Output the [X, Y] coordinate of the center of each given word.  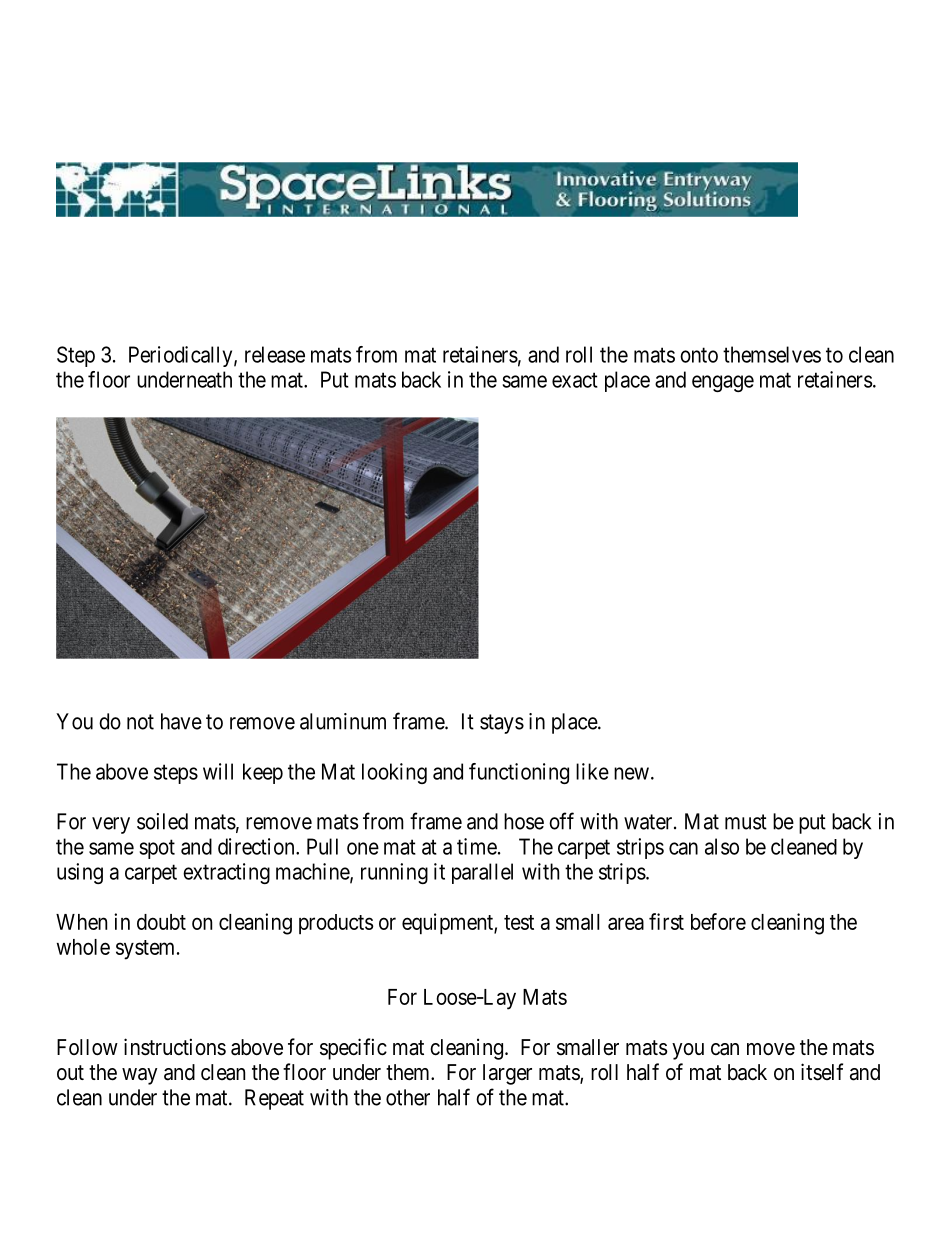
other [408, 1097]
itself [822, 1072]
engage [723, 383]
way [139, 1076]
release [275, 354]
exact [575, 380]
